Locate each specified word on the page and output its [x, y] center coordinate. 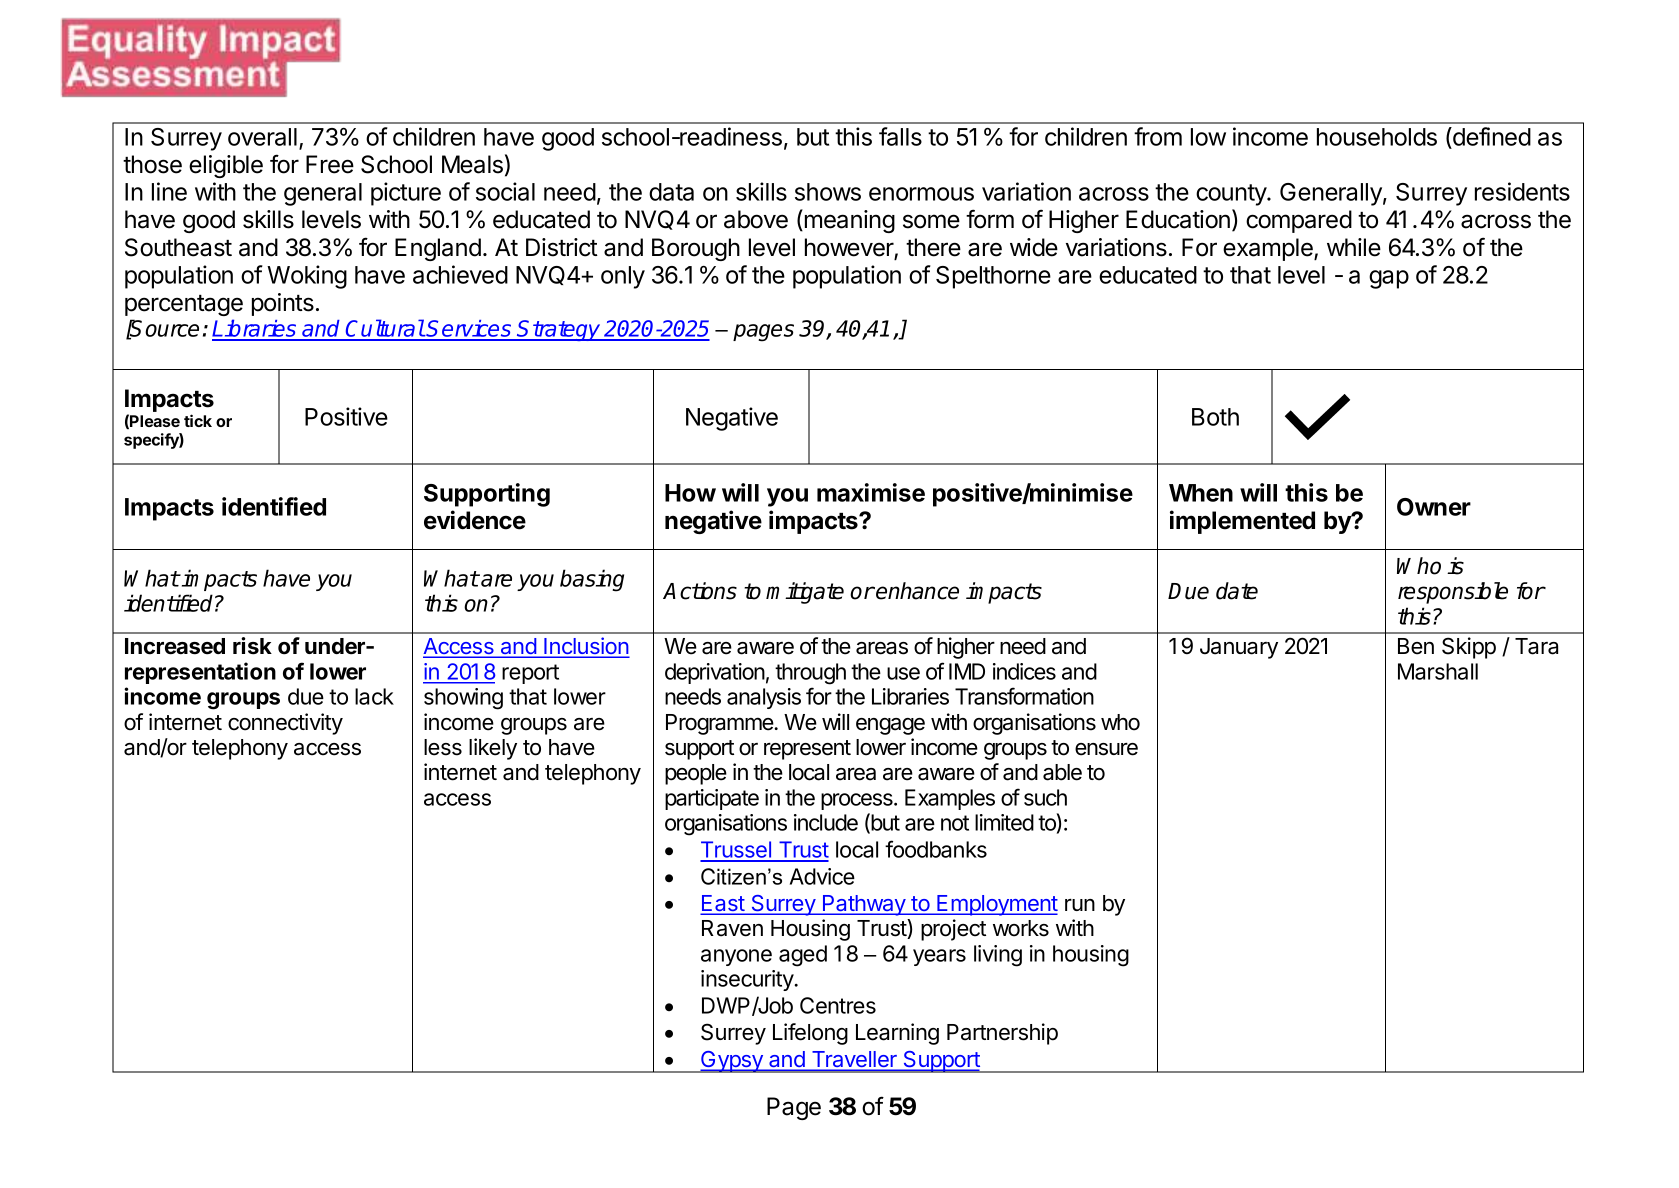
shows [828, 192]
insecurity [748, 980]
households [1377, 137]
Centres [838, 1005]
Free [330, 164]
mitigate [805, 593]
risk [252, 646]
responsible [1453, 593]
